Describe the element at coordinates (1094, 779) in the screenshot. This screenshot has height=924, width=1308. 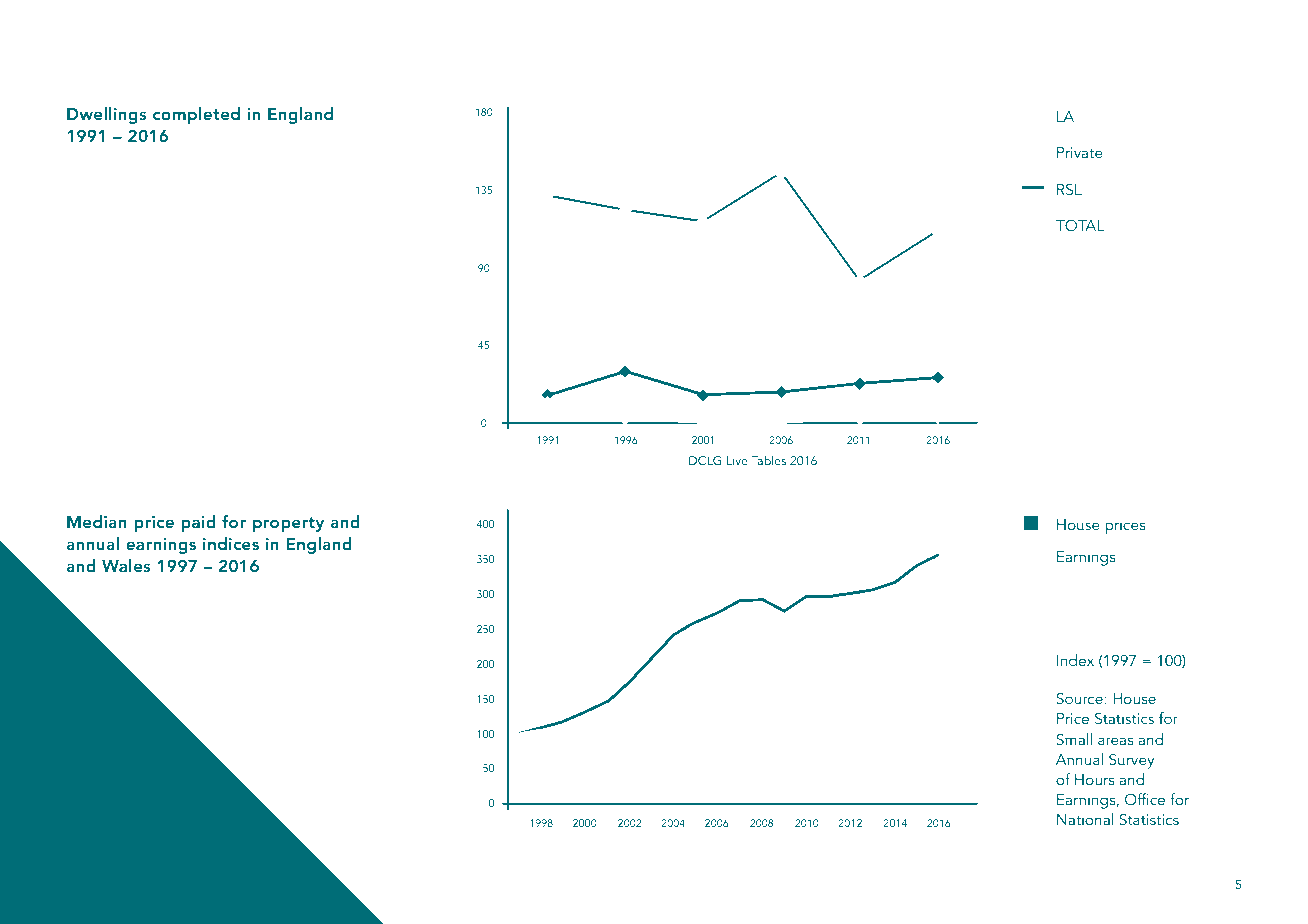
I see `Hours` at that location.
